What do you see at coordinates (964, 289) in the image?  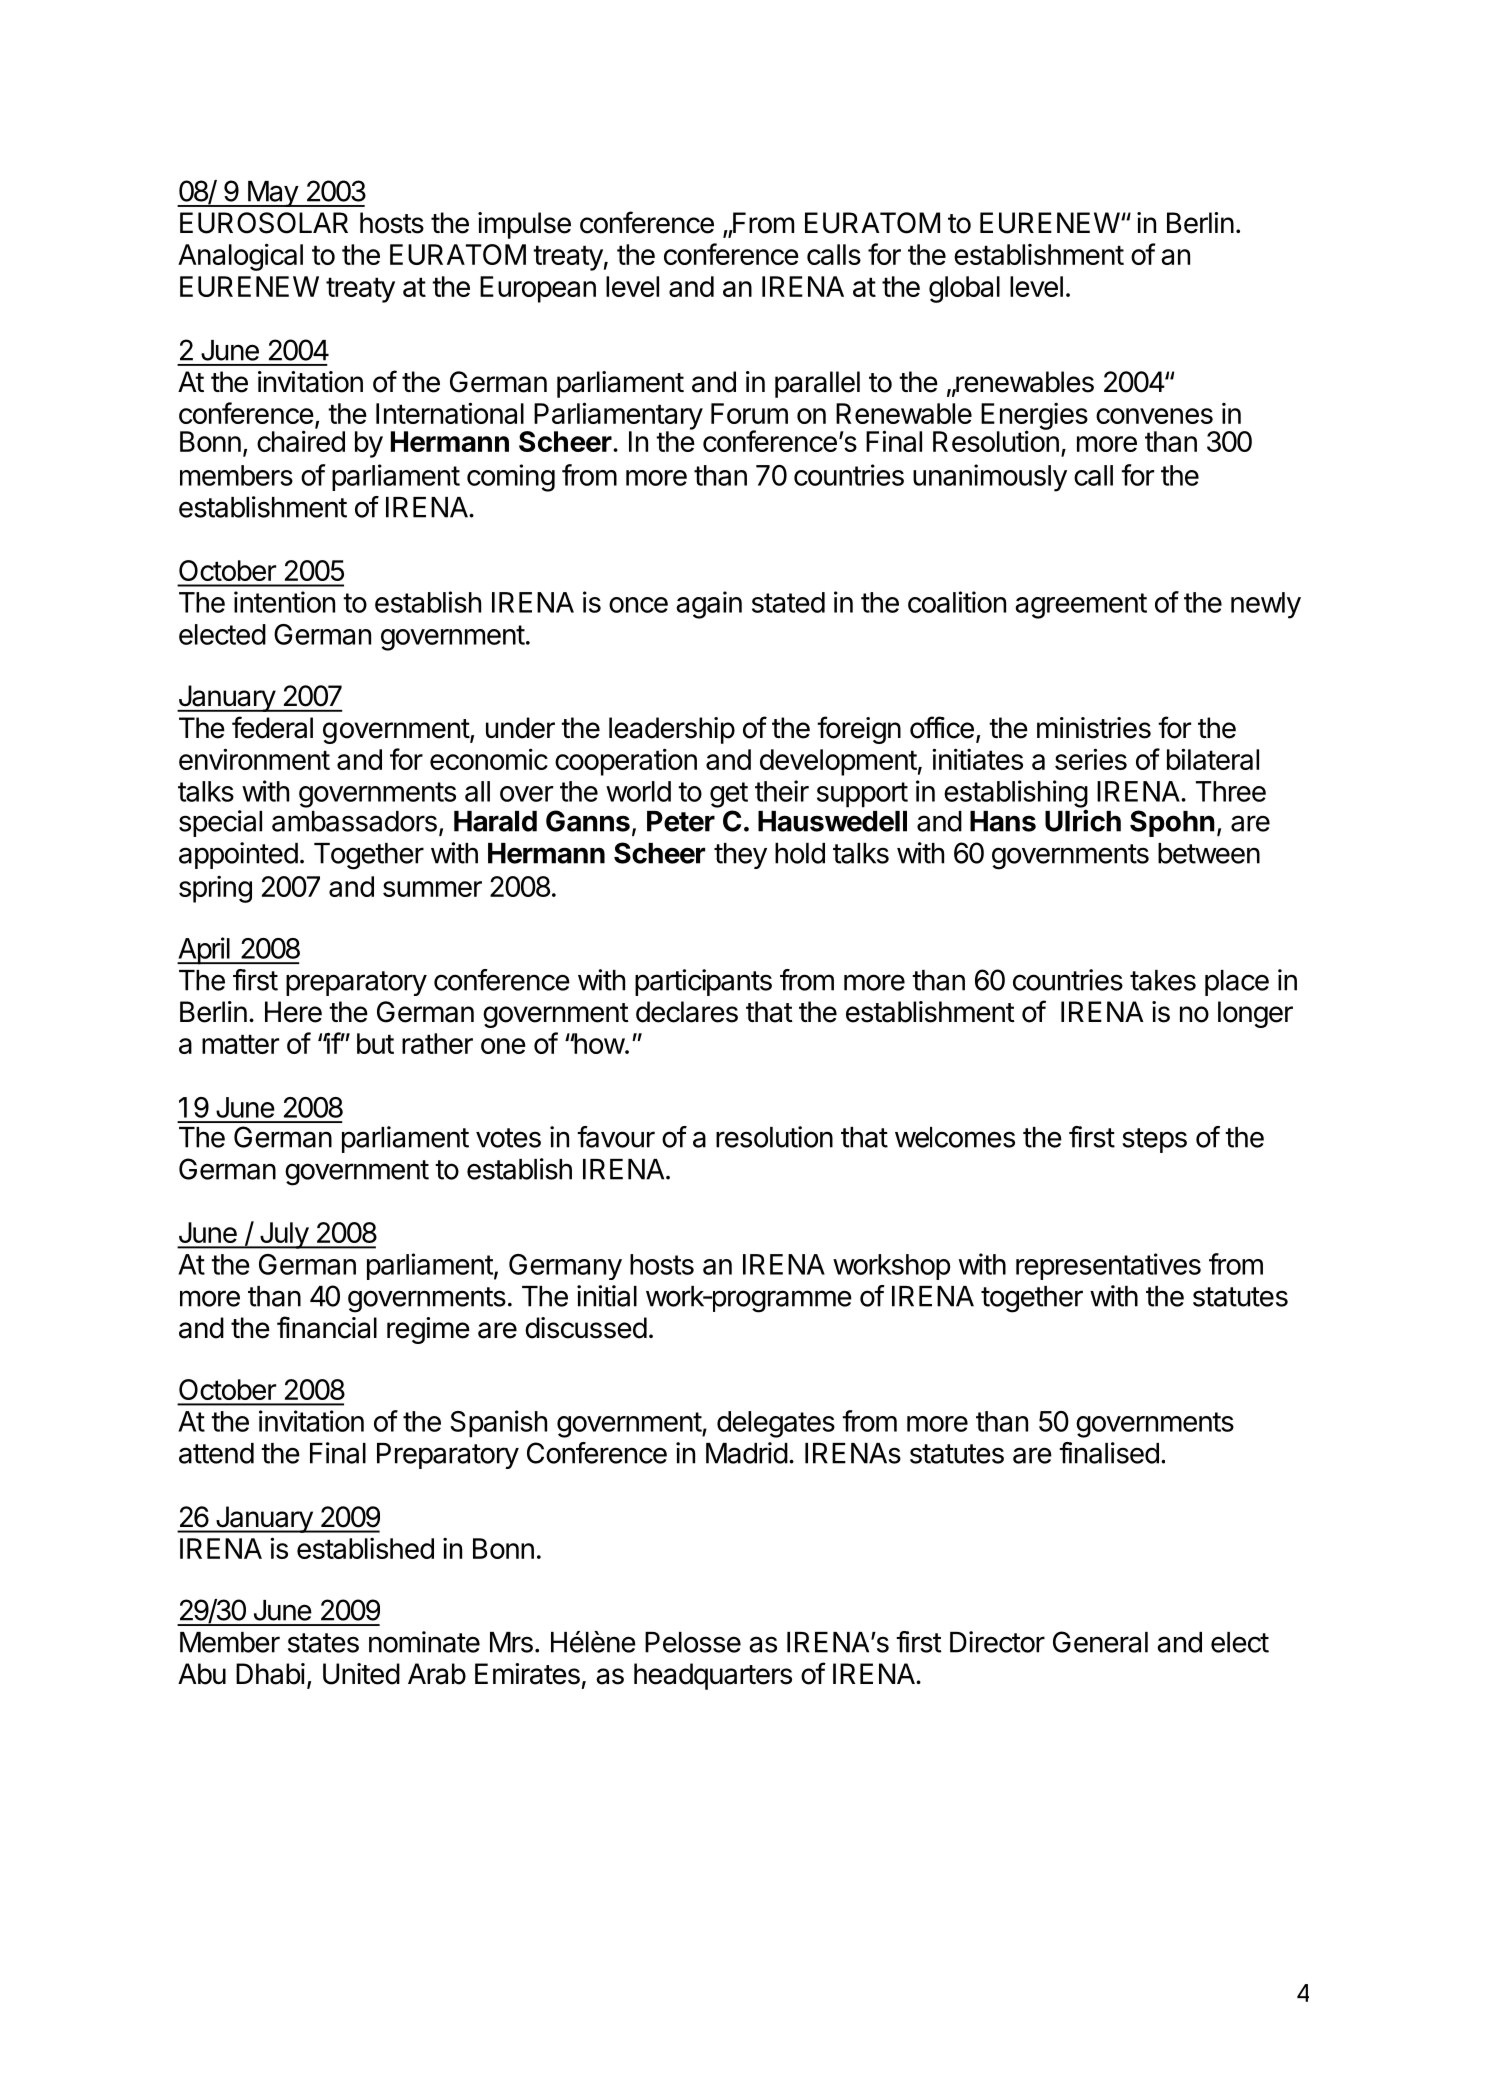 I see `global` at bounding box center [964, 289].
